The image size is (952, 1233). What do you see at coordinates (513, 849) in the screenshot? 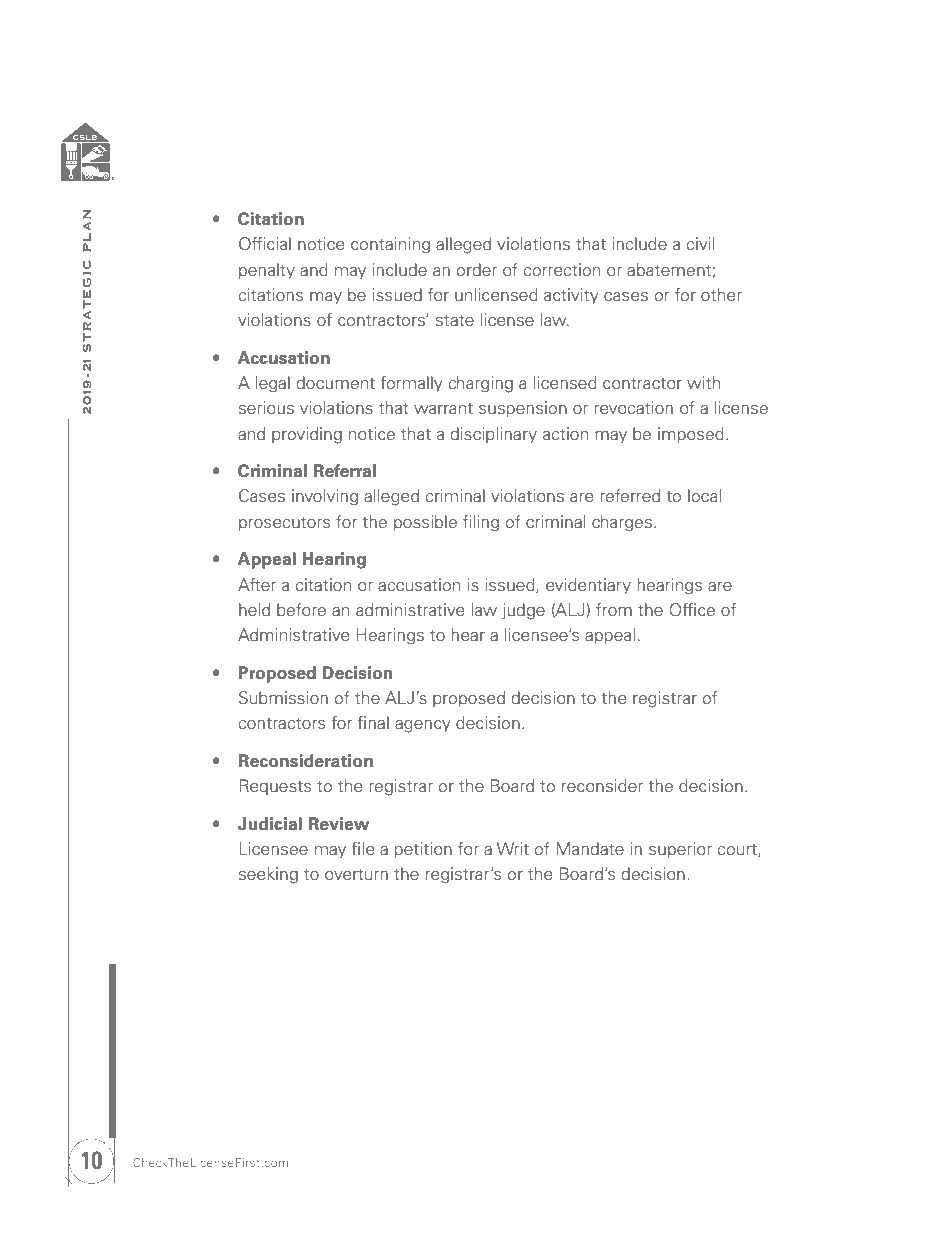
I see `Writ` at bounding box center [513, 849].
